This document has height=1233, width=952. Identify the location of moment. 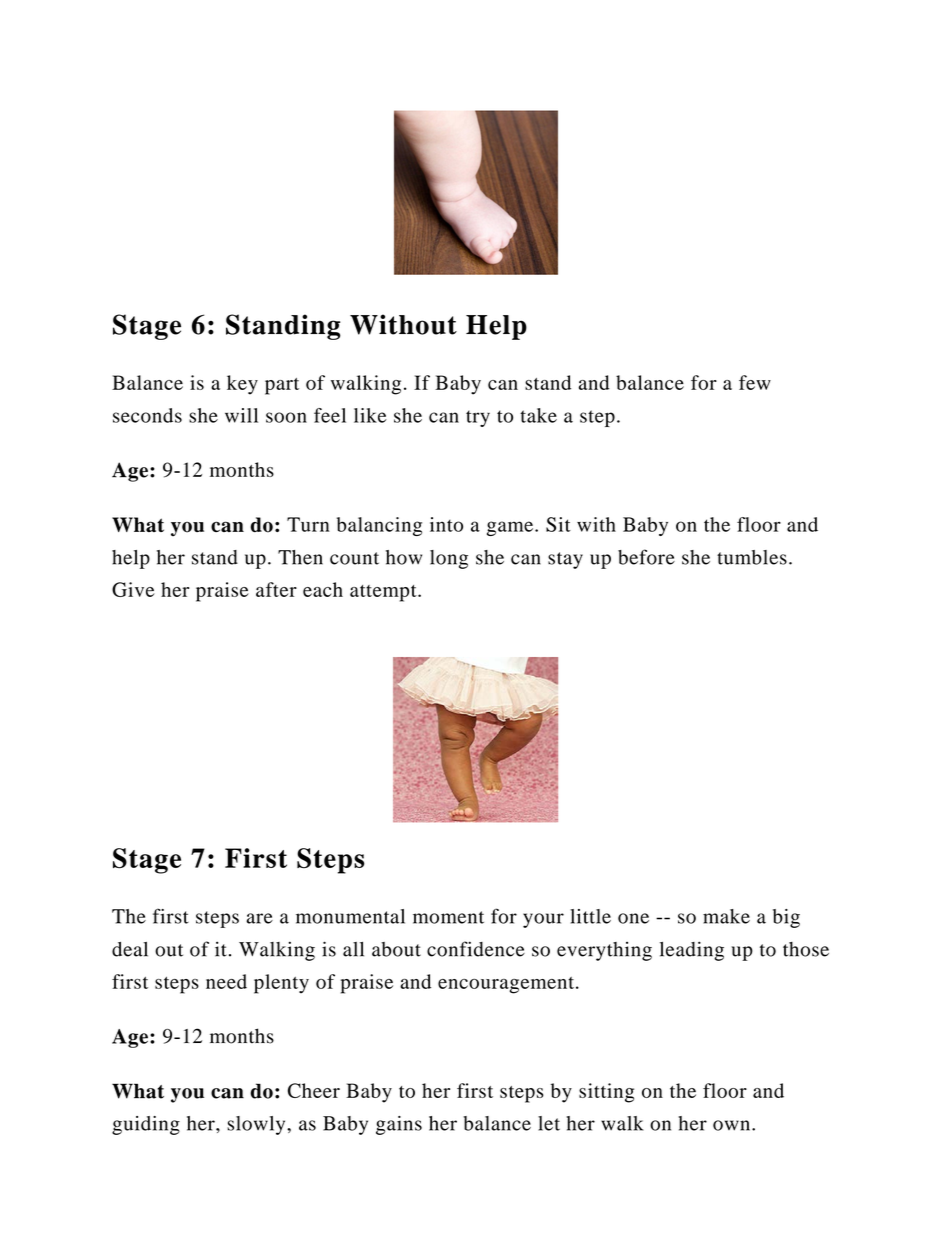
(448, 917).
